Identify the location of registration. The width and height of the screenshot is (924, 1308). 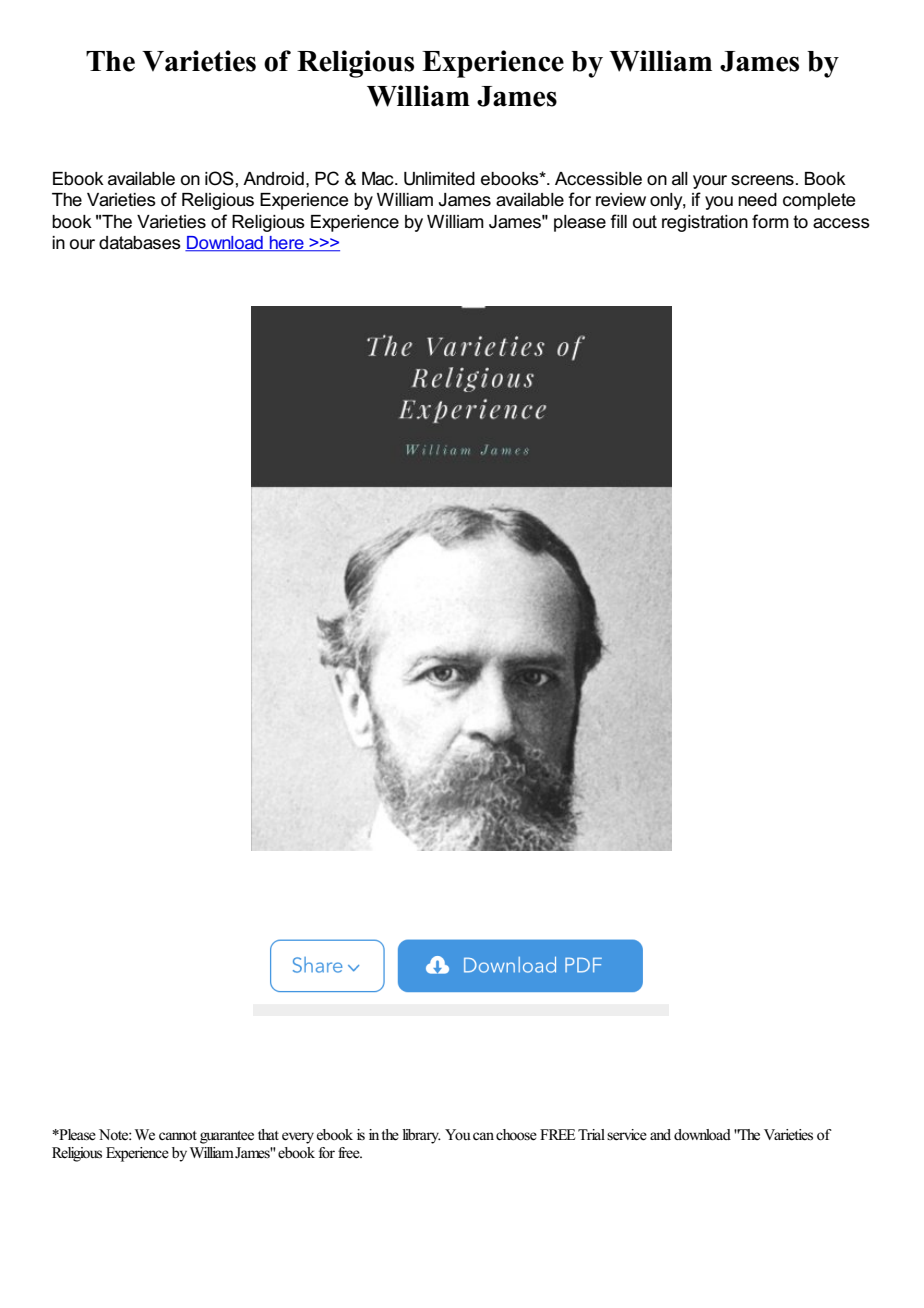
(705, 223).
